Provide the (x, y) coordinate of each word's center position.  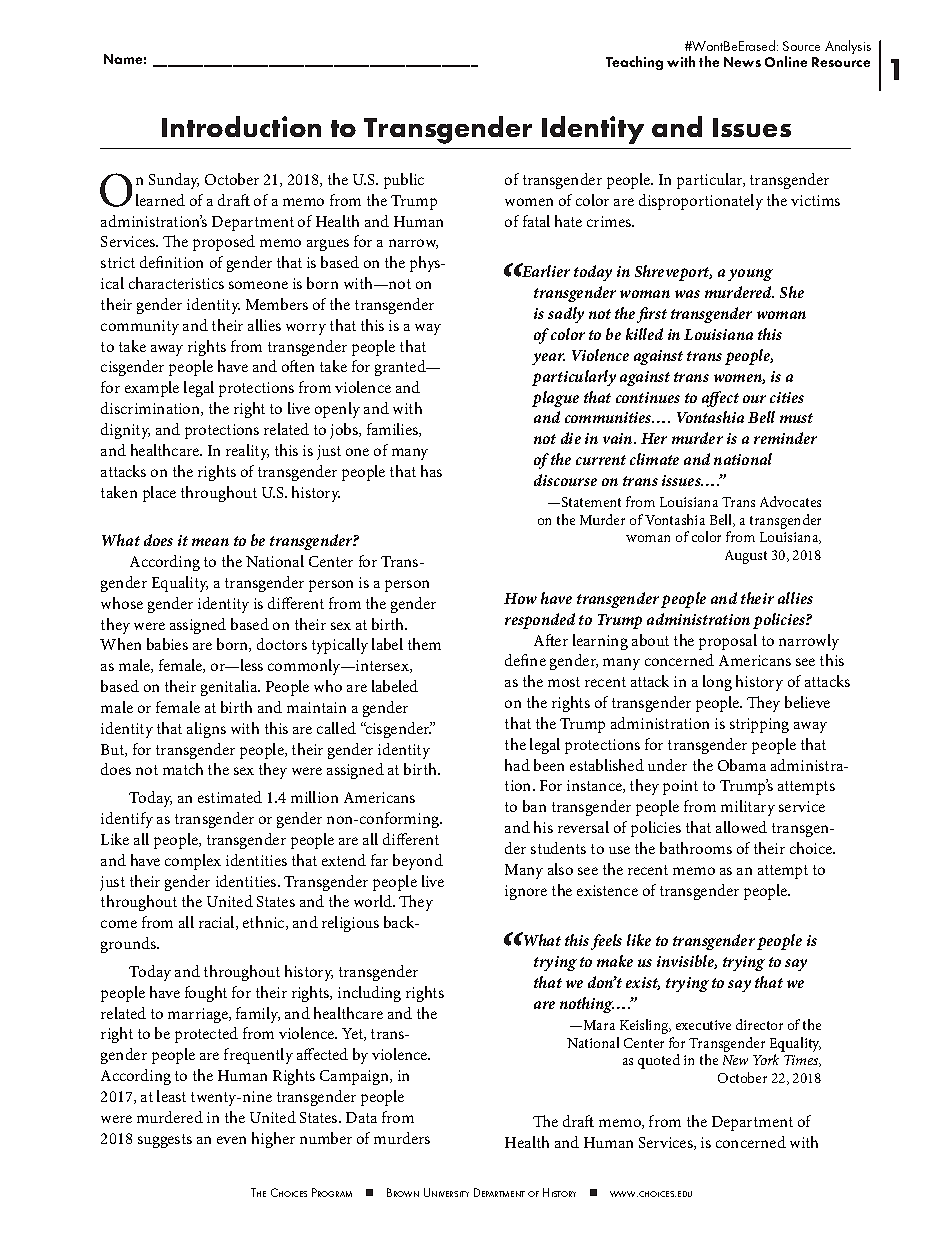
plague (555, 399)
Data (361, 1117)
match (183, 769)
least (171, 1096)
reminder (785, 438)
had (517, 765)
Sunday (174, 181)
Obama (742, 765)
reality (247, 452)
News (742, 62)
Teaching (634, 63)
